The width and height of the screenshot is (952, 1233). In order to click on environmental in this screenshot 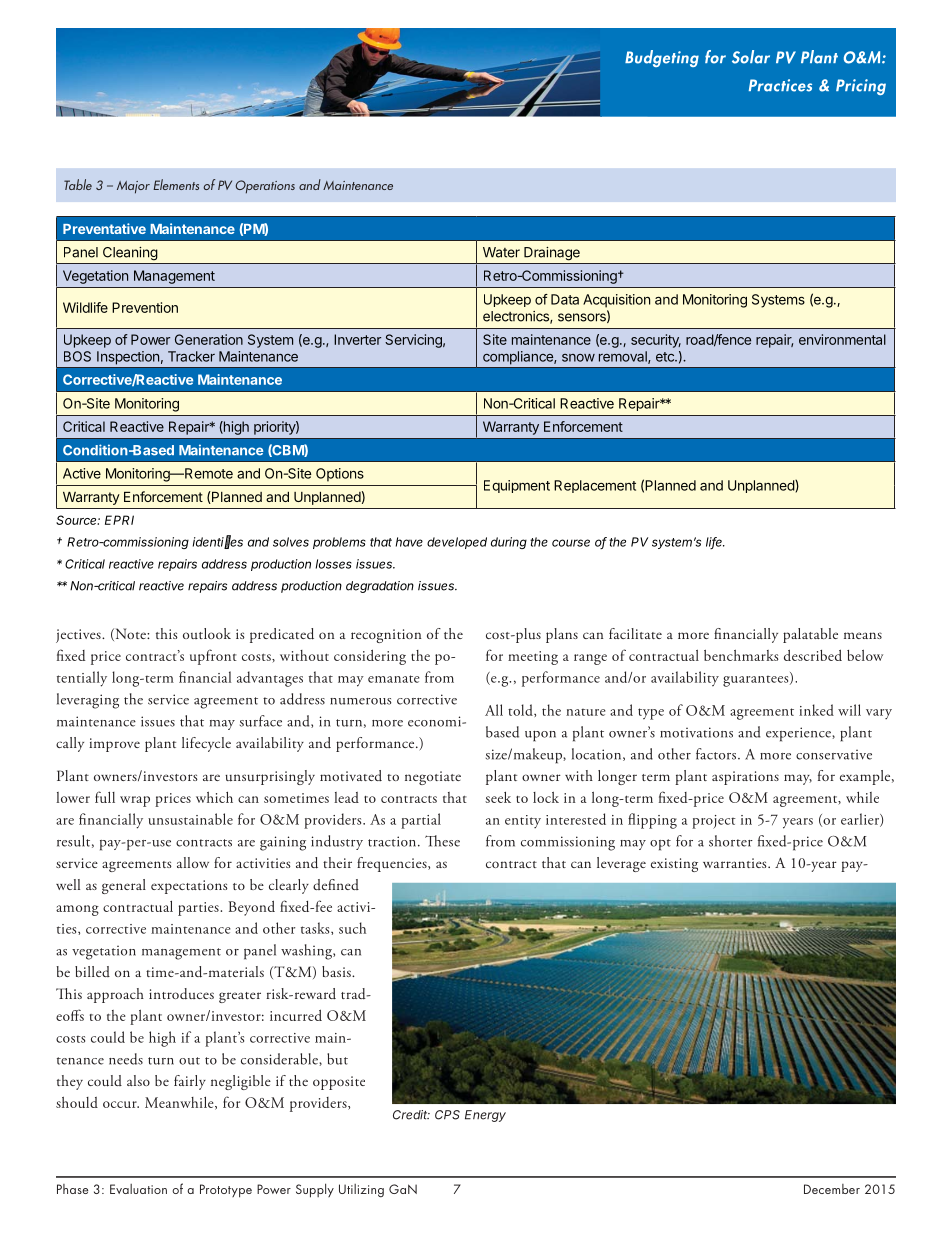, I will do `click(842, 339)`.
